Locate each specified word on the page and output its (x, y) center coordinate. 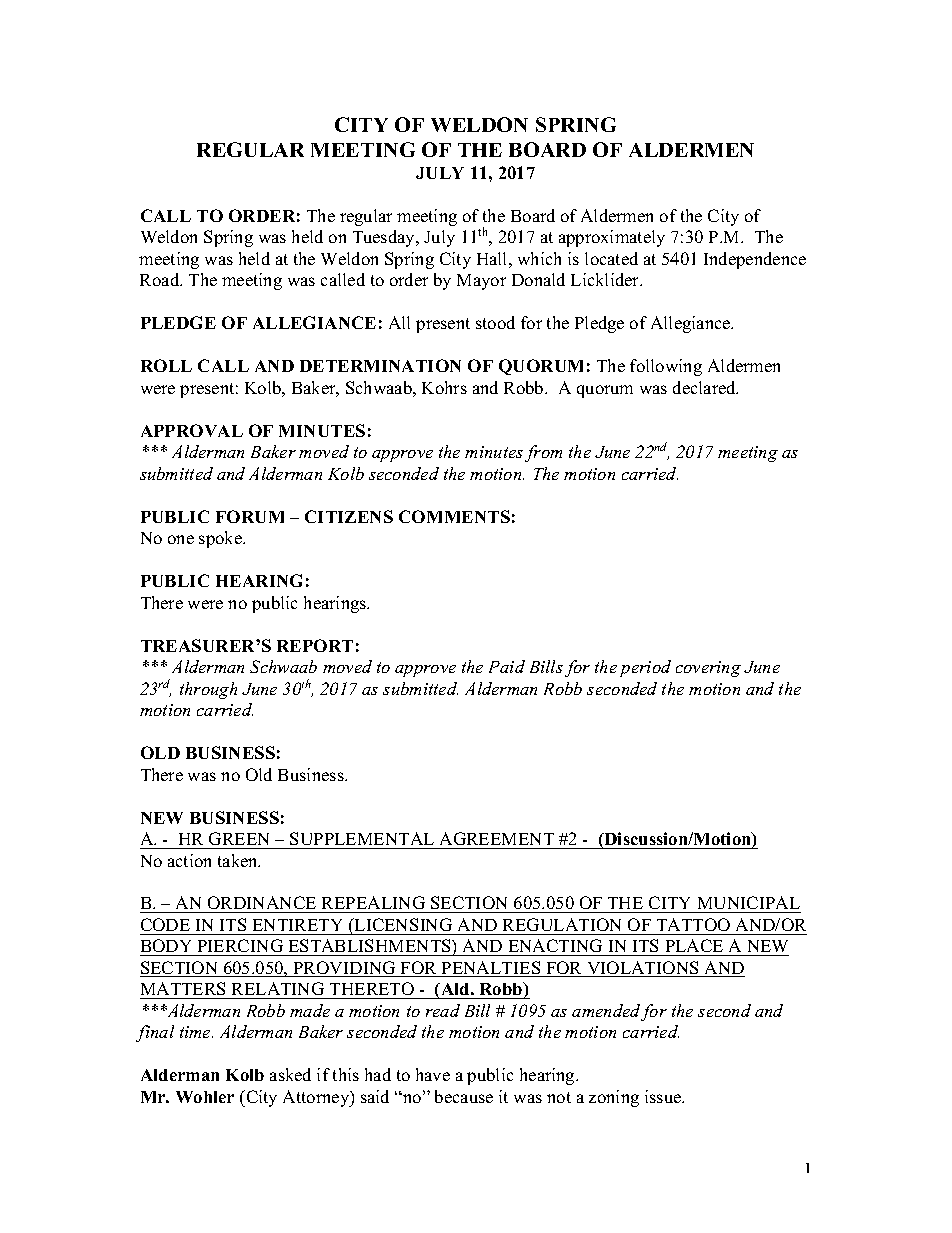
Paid (507, 666)
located (611, 258)
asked (290, 1074)
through (208, 690)
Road (161, 279)
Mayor (481, 282)
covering (708, 669)
